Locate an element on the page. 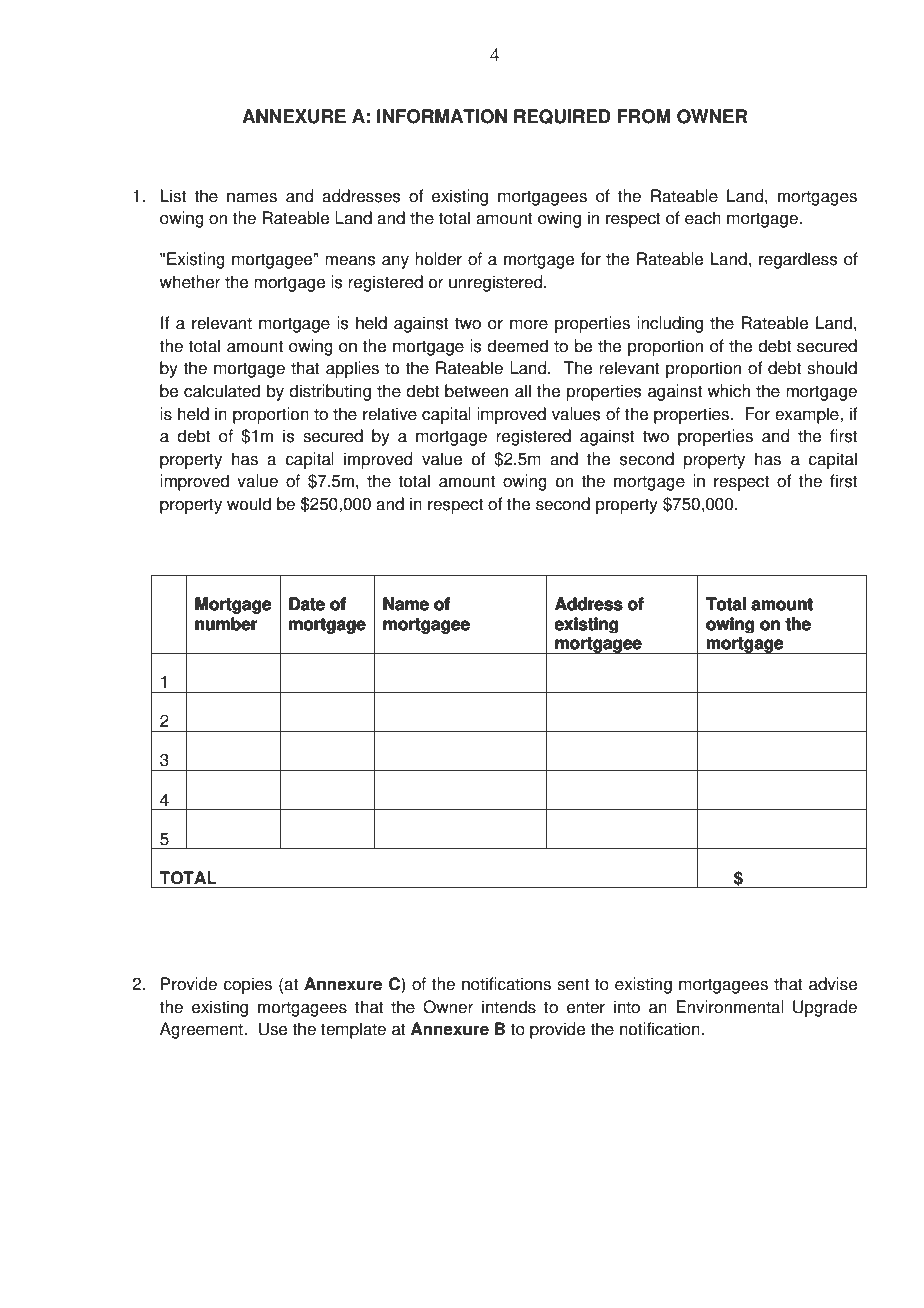  deemed is located at coordinates (517, 346).
